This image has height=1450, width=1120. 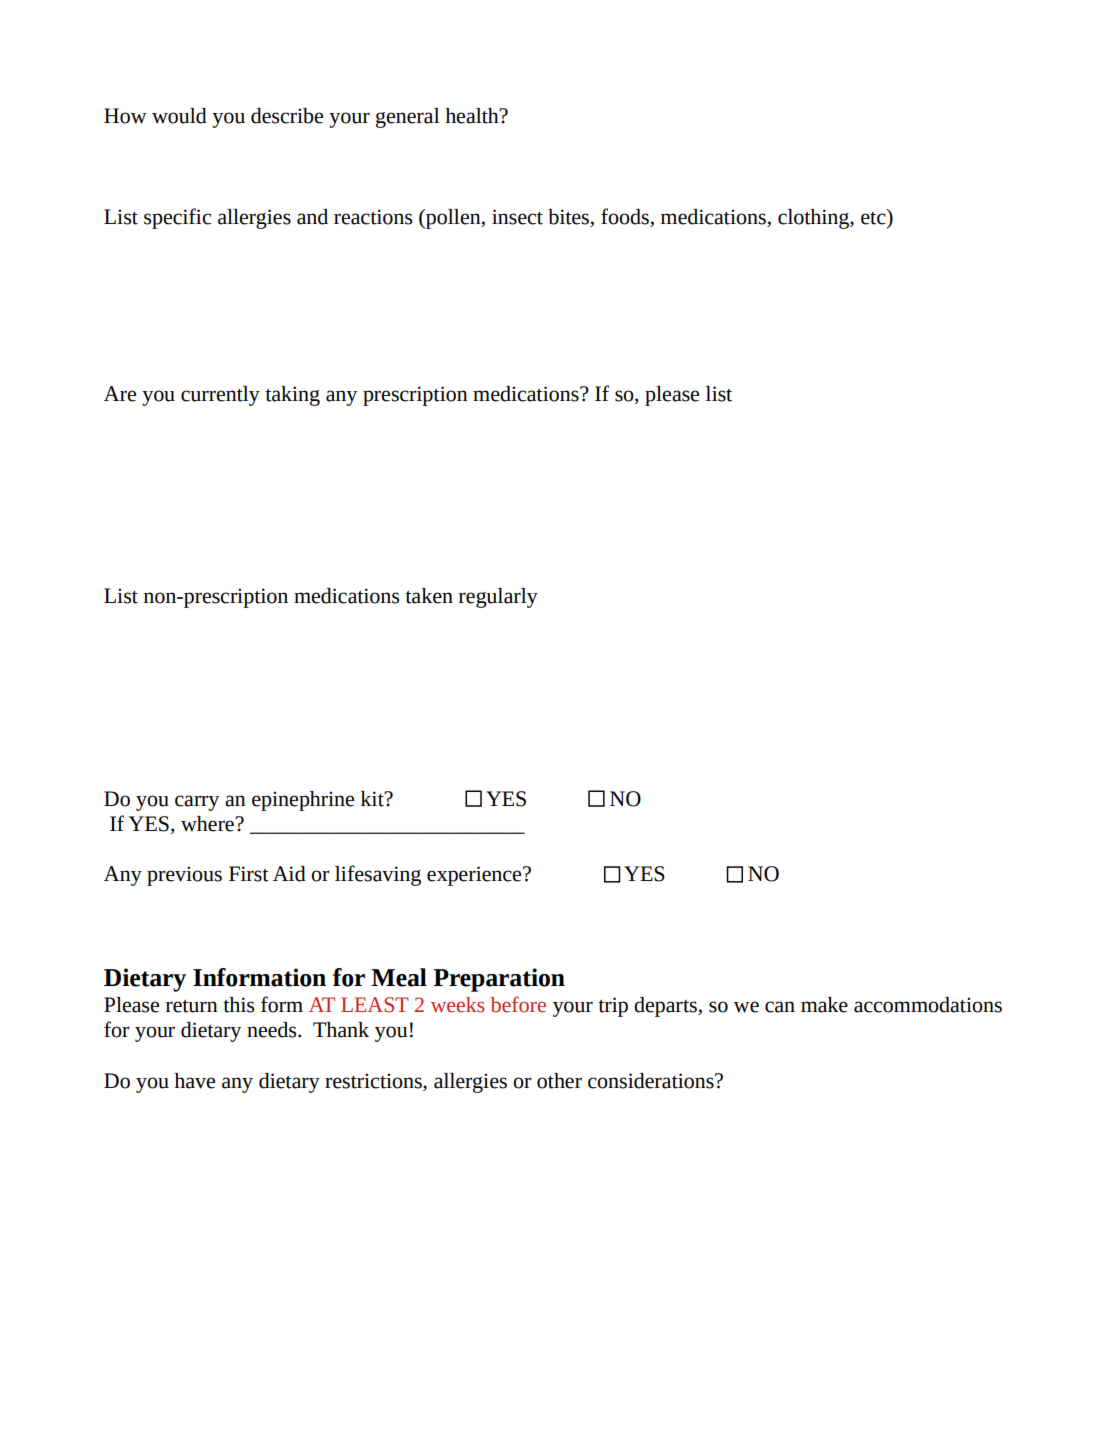 I want to click on kit, so click(x=373, y=799).
